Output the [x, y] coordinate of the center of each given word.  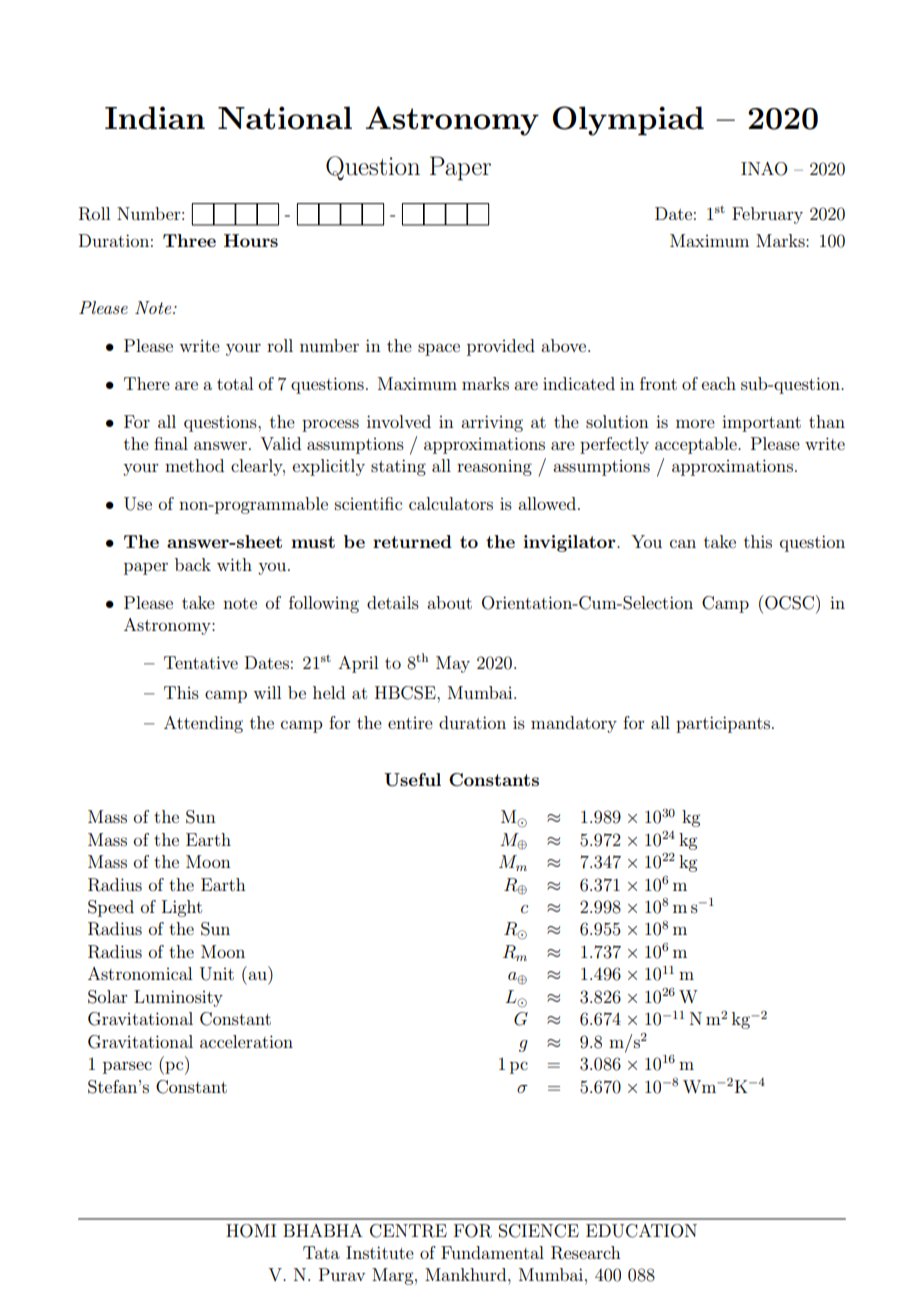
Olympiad [628, 121]
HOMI [251, 1231]
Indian [155, 118]
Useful [412, 780]
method [194, 465]
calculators [451, 503]
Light [182, 908]
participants [723, 724]
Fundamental [492, 1252]
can [683, 543]
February [767, 215]
